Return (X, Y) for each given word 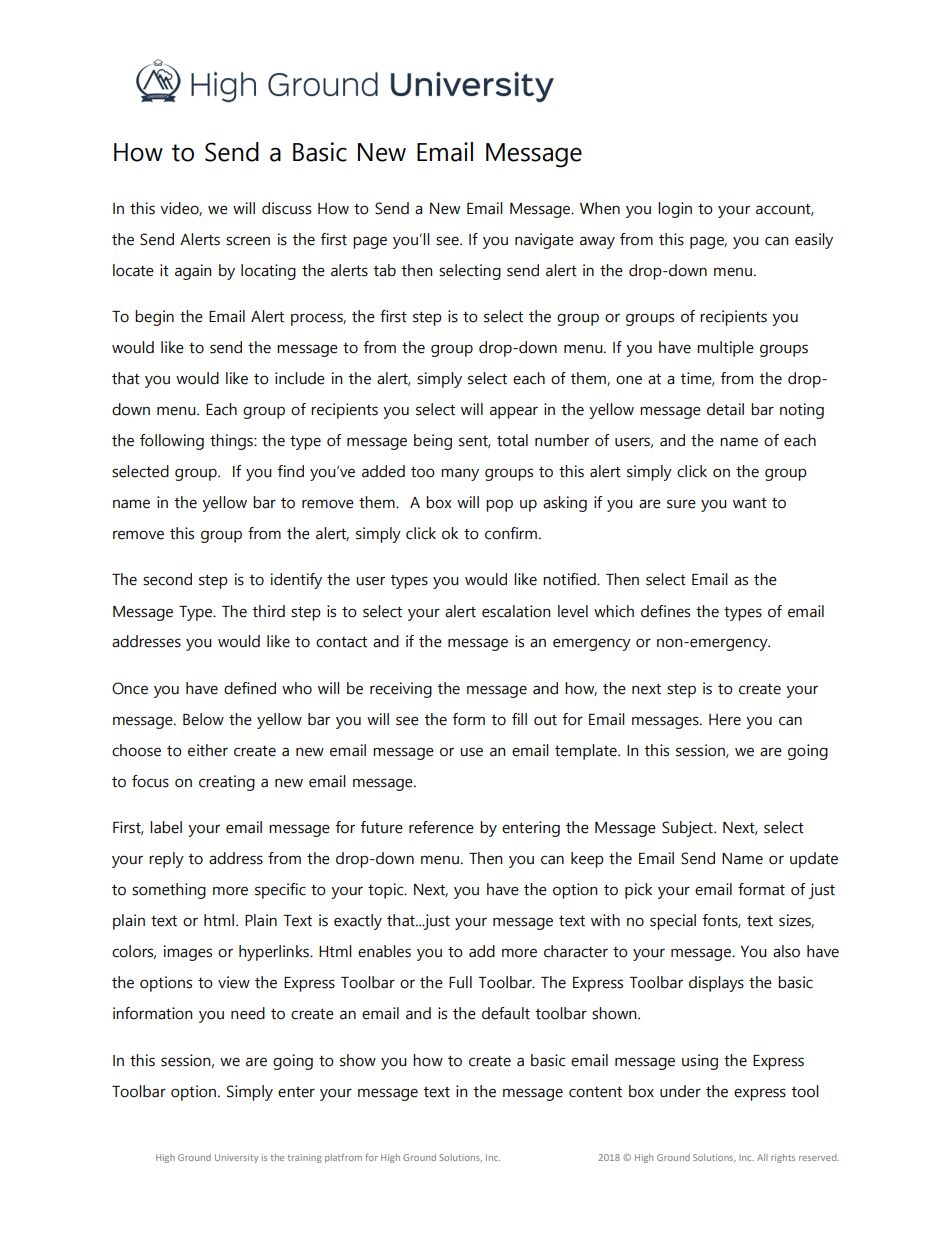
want (750, 503)
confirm (511, 533)
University (236, 1158)
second (167, 579)
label (166, 827)
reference (441, 827)
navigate (544, 241)
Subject (688, 829)
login (675, 210)
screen (248, 241)
